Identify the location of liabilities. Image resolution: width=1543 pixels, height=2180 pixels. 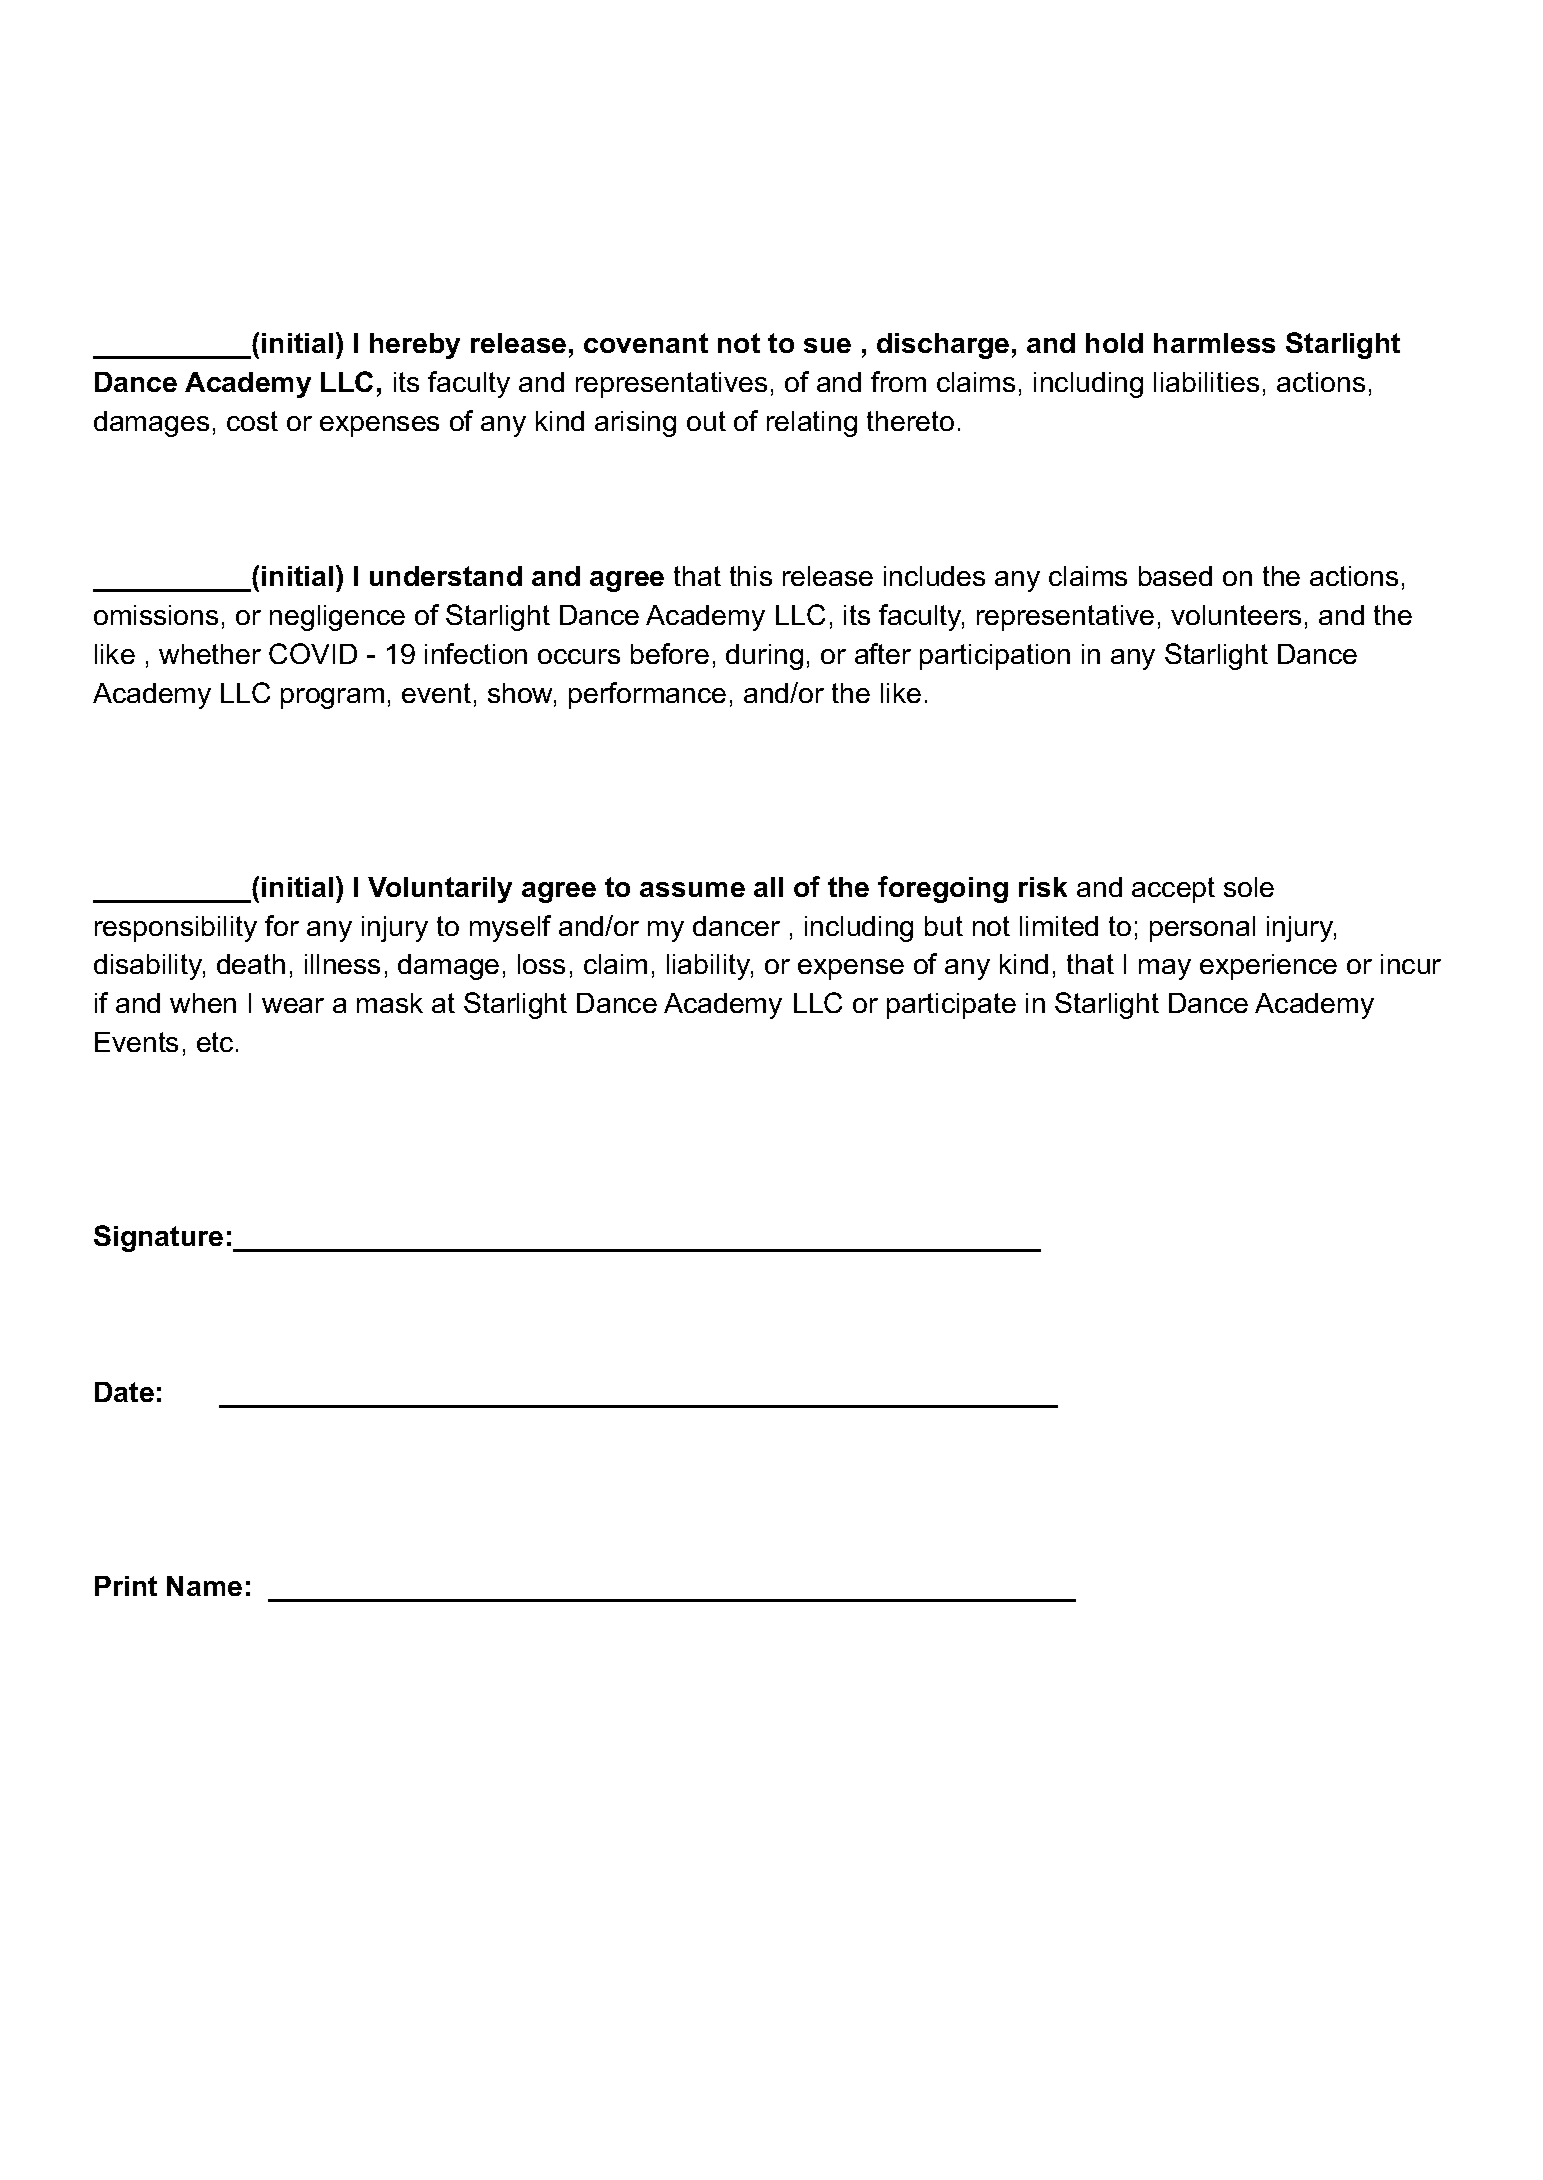
(1206, 382).
